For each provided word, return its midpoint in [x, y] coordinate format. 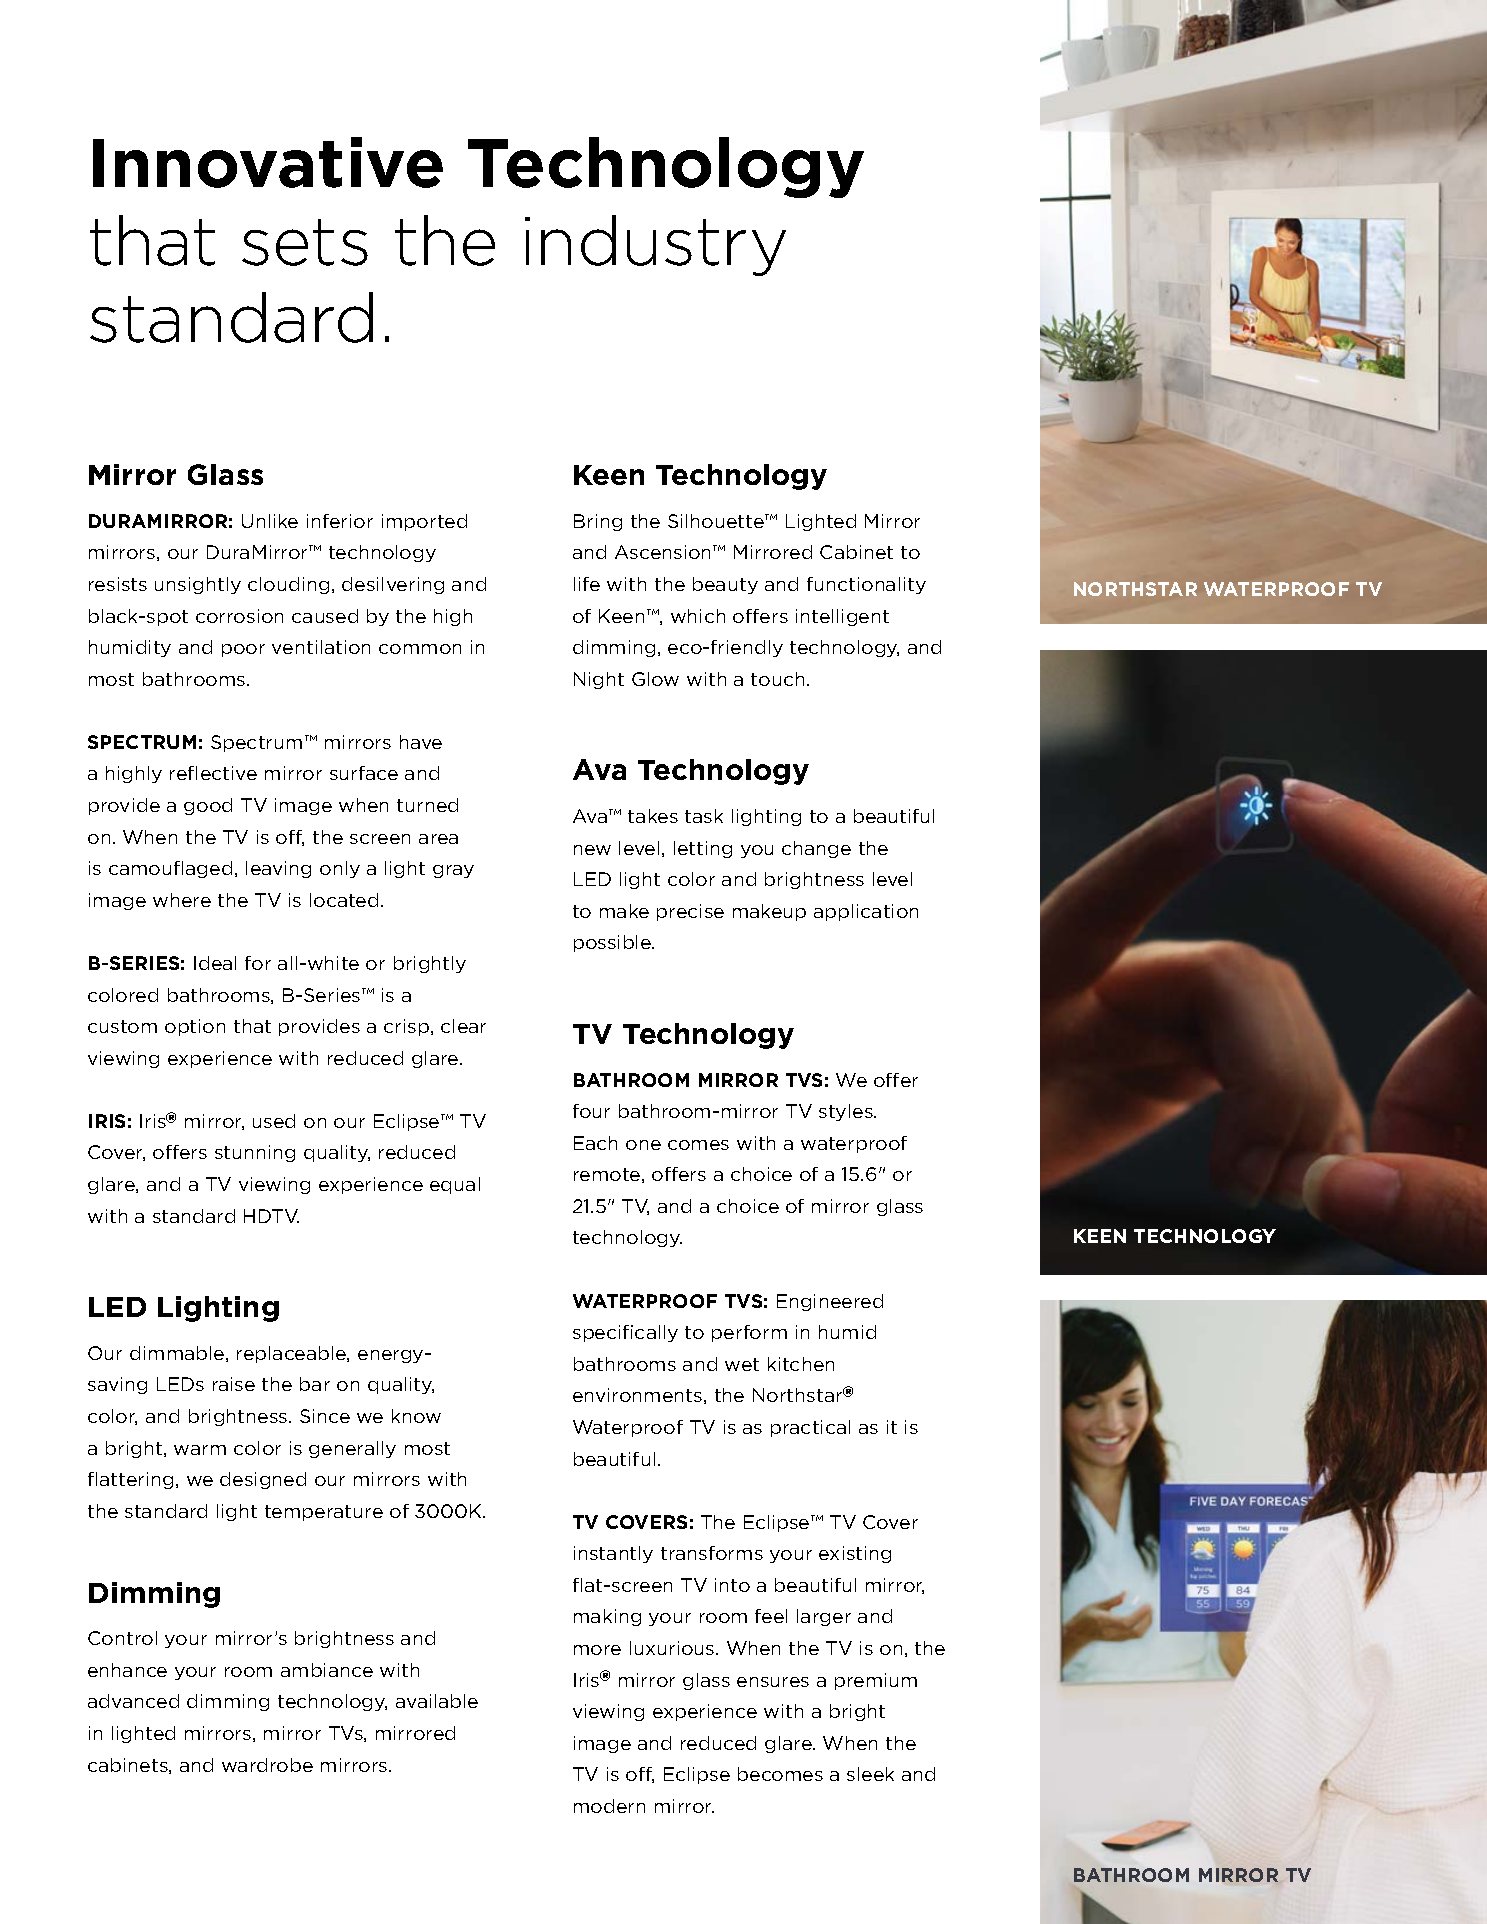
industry [655, 245]
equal [455, 1185]
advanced [133, 1701]
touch [777, 679]
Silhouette [717, 521]
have [421, 742]
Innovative [268, 162]
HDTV [271, 1216]
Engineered [830, 1302]
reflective [213, 773]
